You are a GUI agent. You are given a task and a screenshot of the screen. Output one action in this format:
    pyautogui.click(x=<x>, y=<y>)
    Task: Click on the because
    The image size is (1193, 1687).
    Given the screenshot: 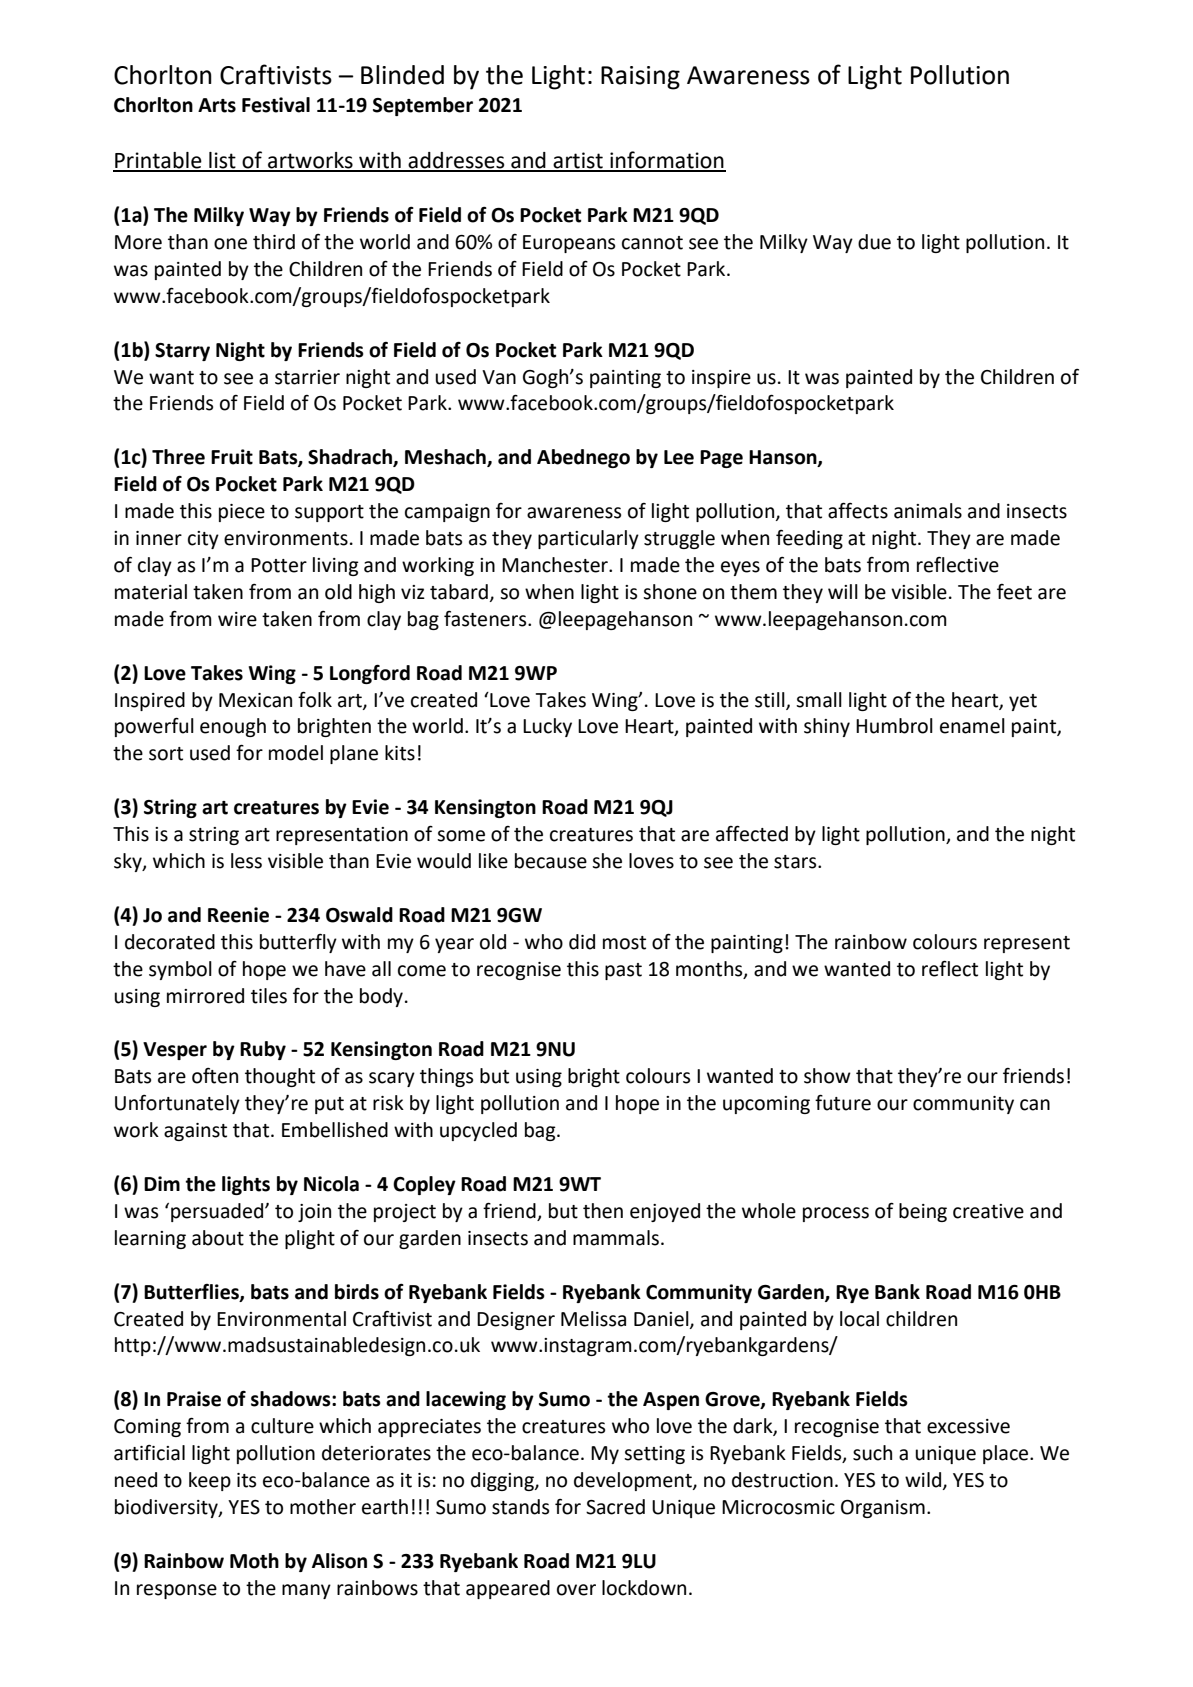 What is the action you would take?
    pyautogui.click(x=551, y=861)
